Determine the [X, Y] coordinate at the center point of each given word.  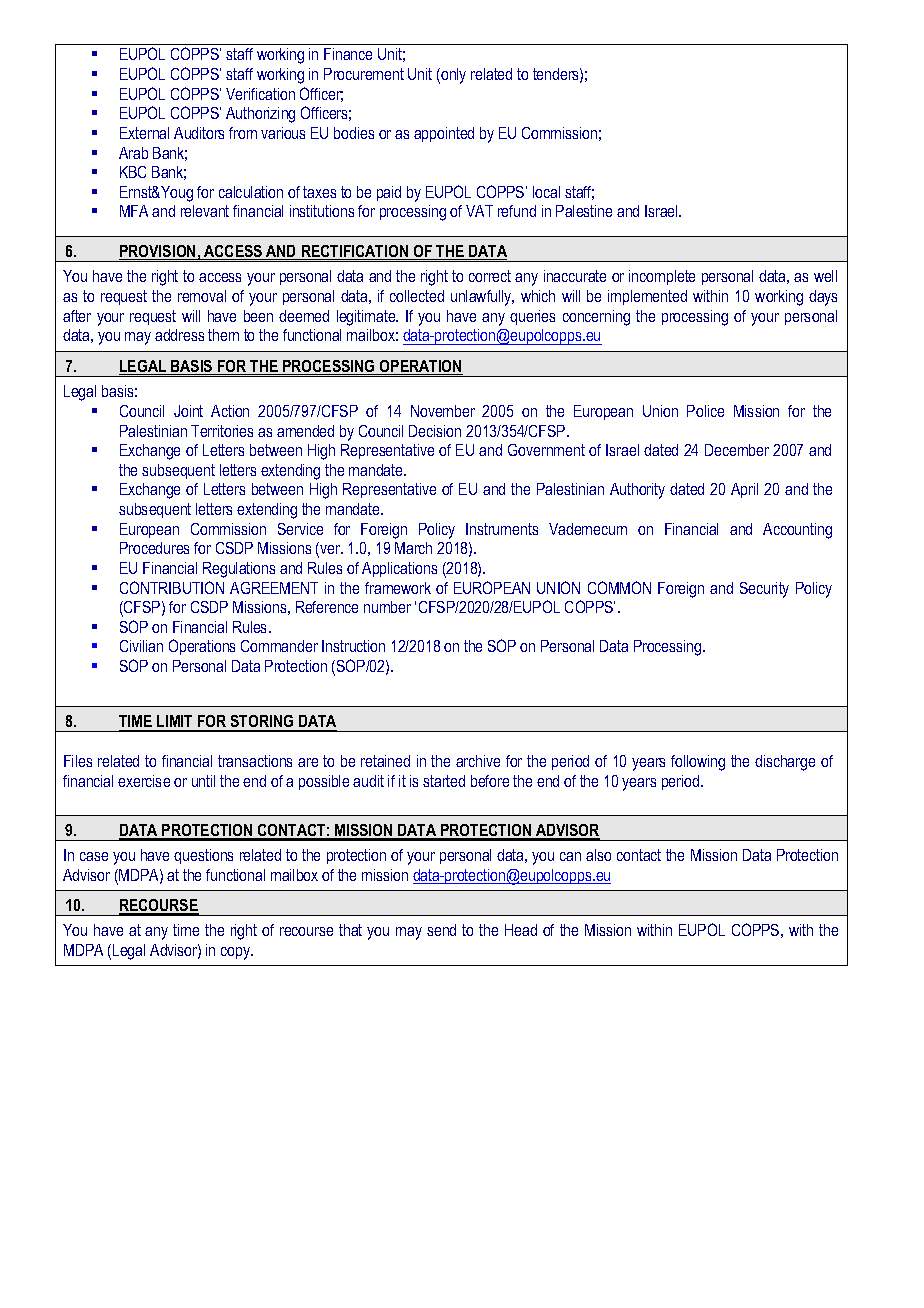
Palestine [584, 211]
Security [764, 590]
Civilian [141, 646]
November [443, 411]
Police [705, 411]
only [452, 76]
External [144, 133]
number [387, 607]
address [179, 335]
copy [237, 953]
